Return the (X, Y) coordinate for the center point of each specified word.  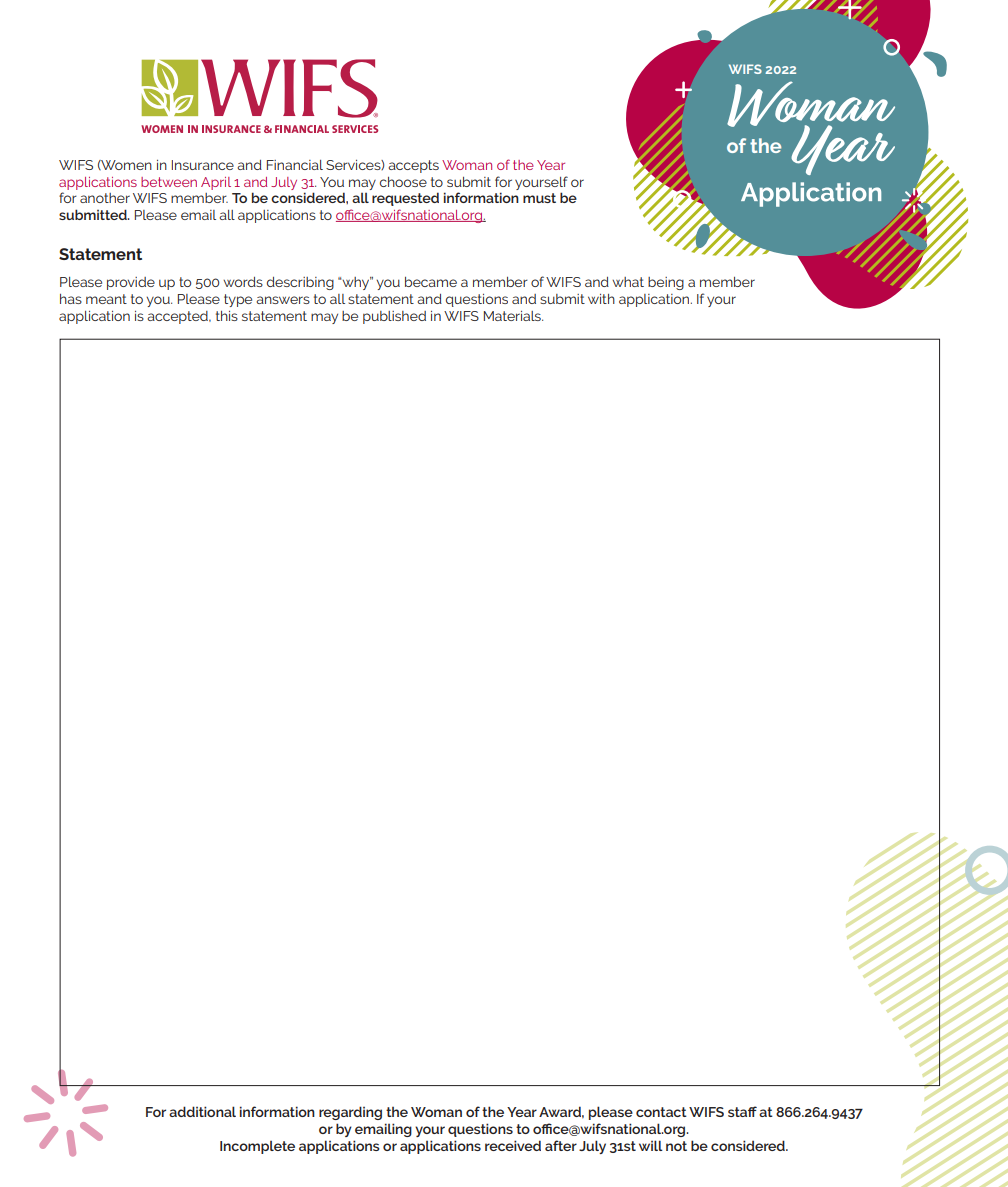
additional (202, 1111)
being (666, 283)
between (169, 182)
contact (661, 1112)
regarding (350, 1113)
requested (405, 199)
